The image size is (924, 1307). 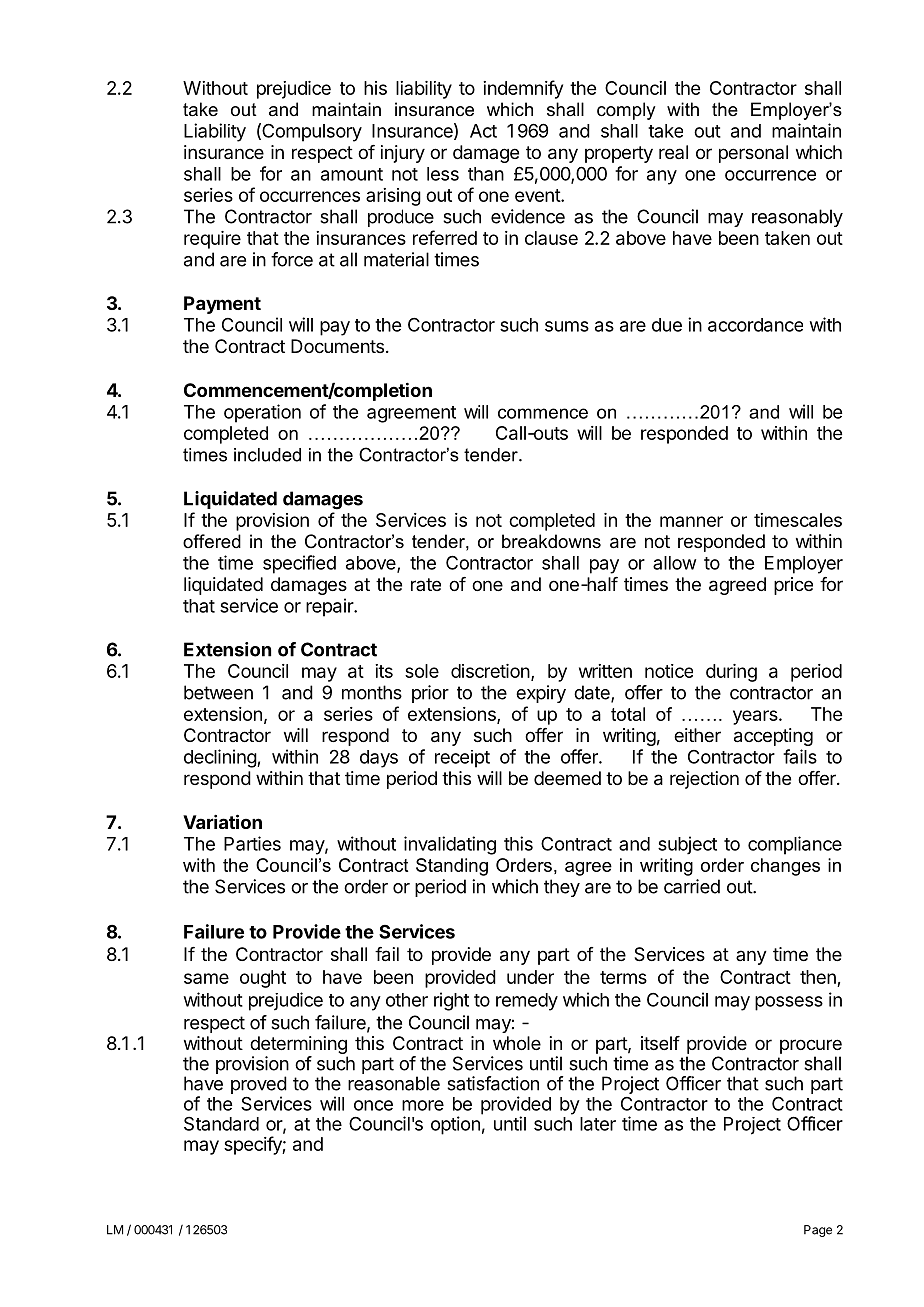 What do you see at coordinates (218, 692) in the screenshot?
I see `between` at bounding box center [218, 692].
